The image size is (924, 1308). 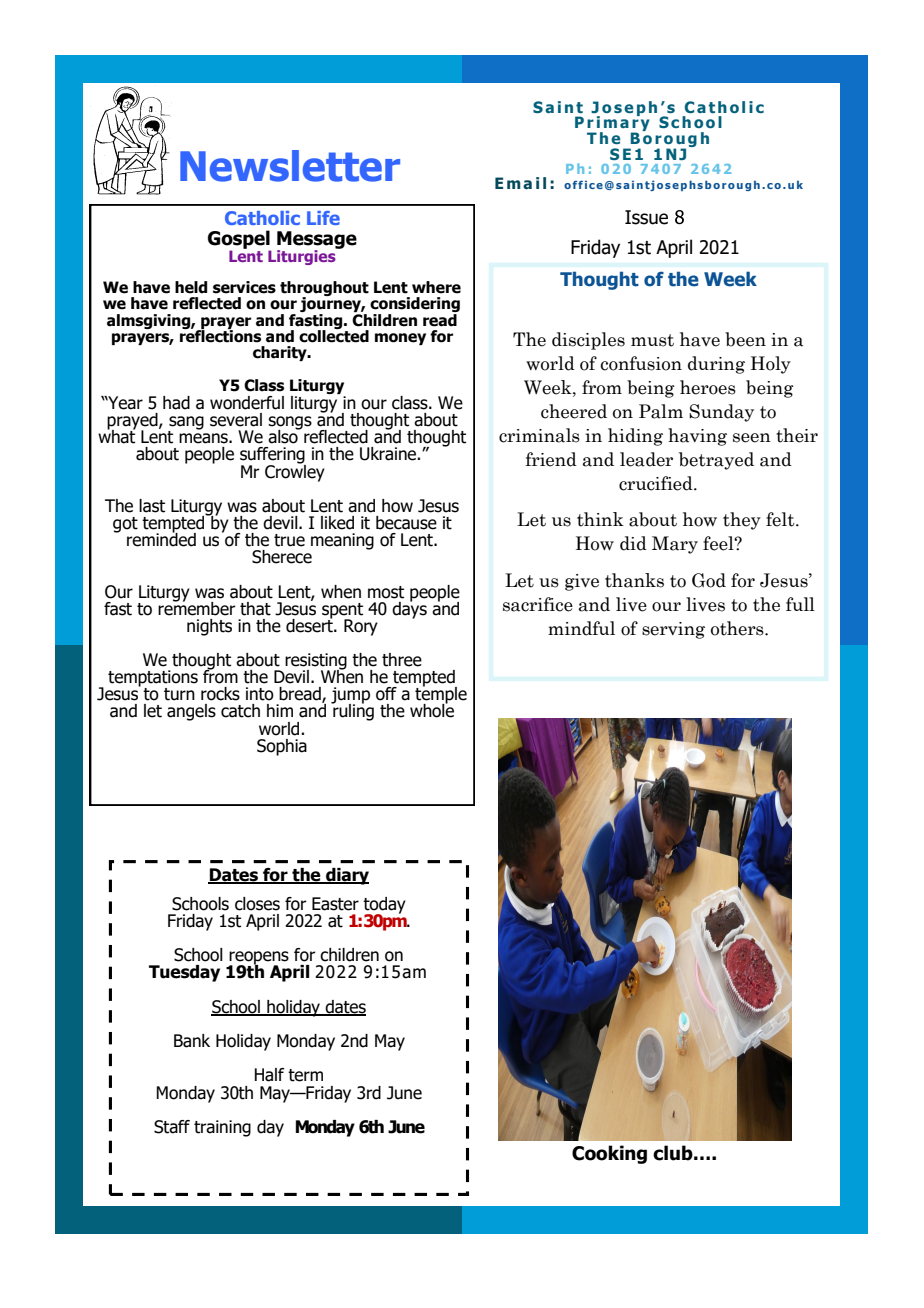 I want to click on days, so click(x=409, y=609).
